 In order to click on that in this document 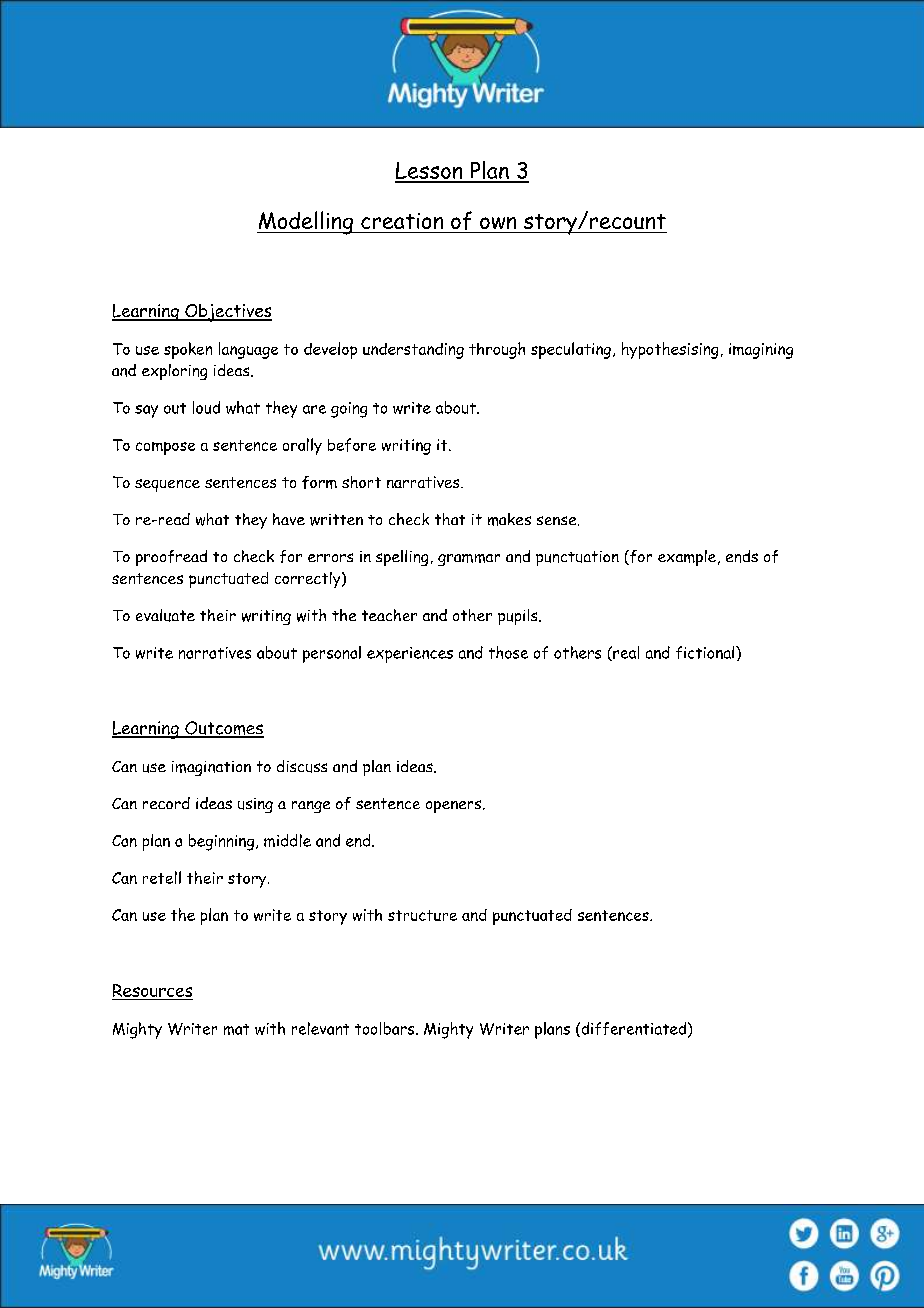, I will do `click(450, 519)`.
